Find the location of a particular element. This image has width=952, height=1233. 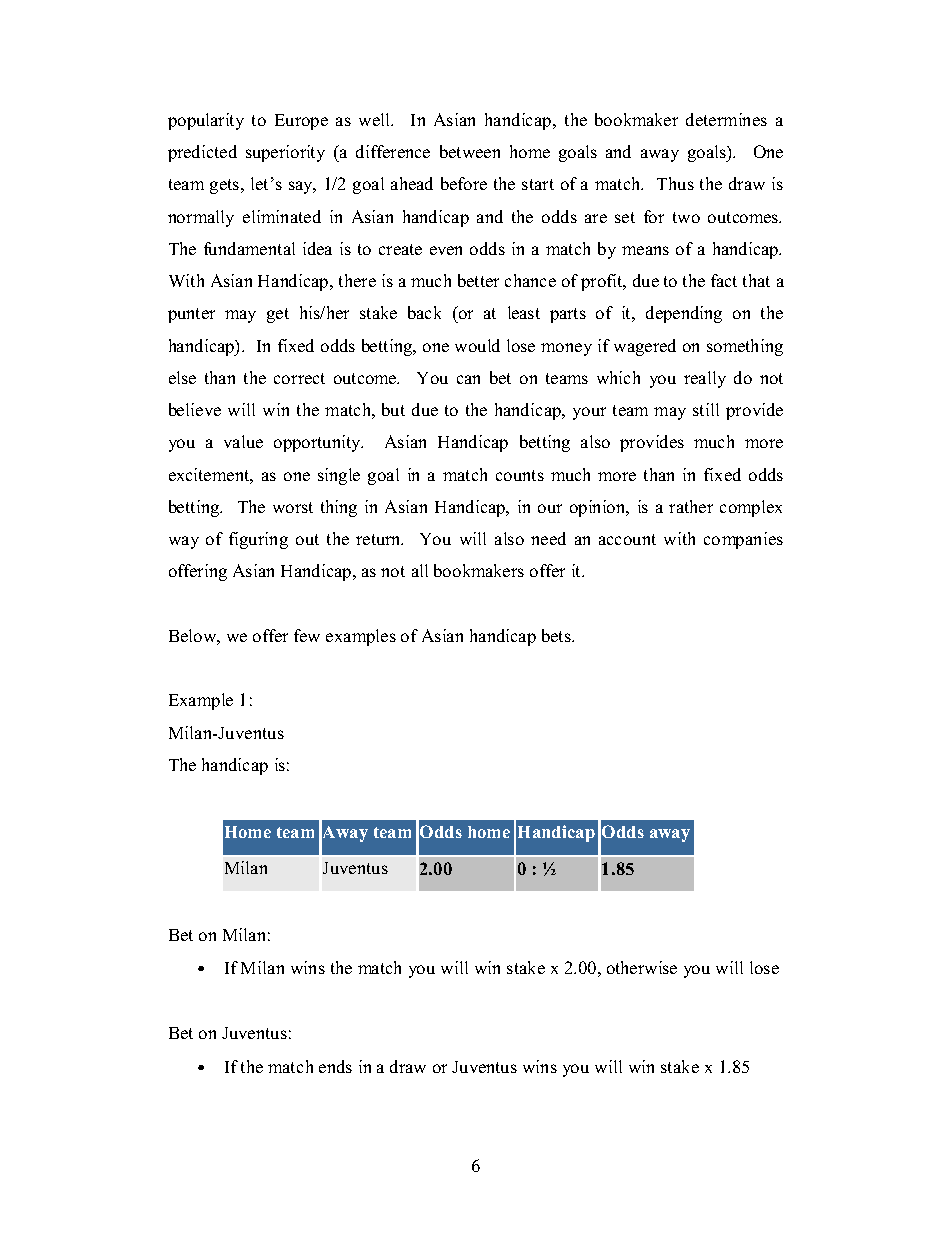

otherwise is located at coordinates (642, 967).
